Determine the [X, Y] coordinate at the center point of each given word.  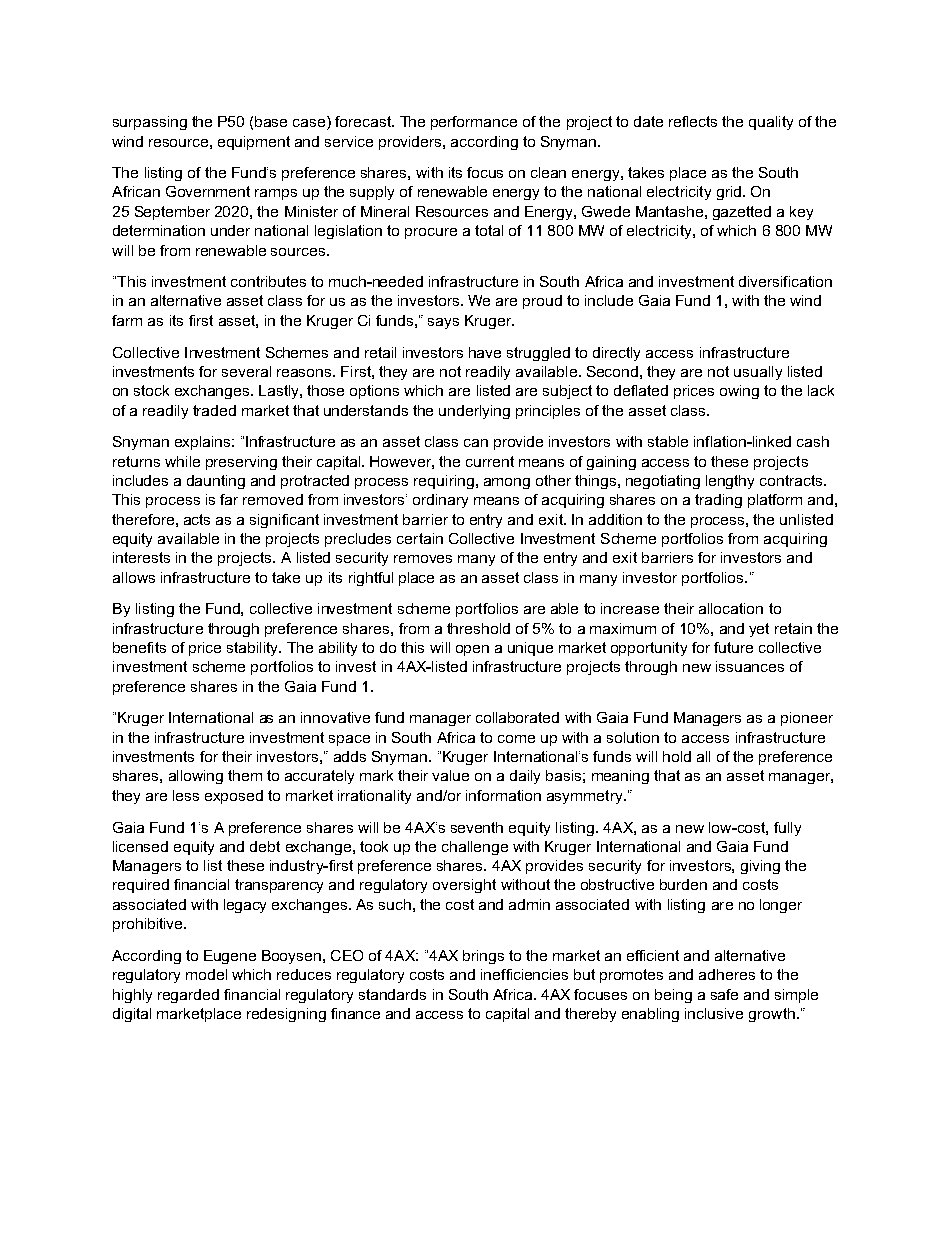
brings [483, 957]
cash [813, 441]
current [490, 461]
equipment [254, 143]
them [245, 775]
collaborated [517, 717]
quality [771, 123]
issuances [750, 666]
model [206, 974]
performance [474, 123]
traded [214, 410]
